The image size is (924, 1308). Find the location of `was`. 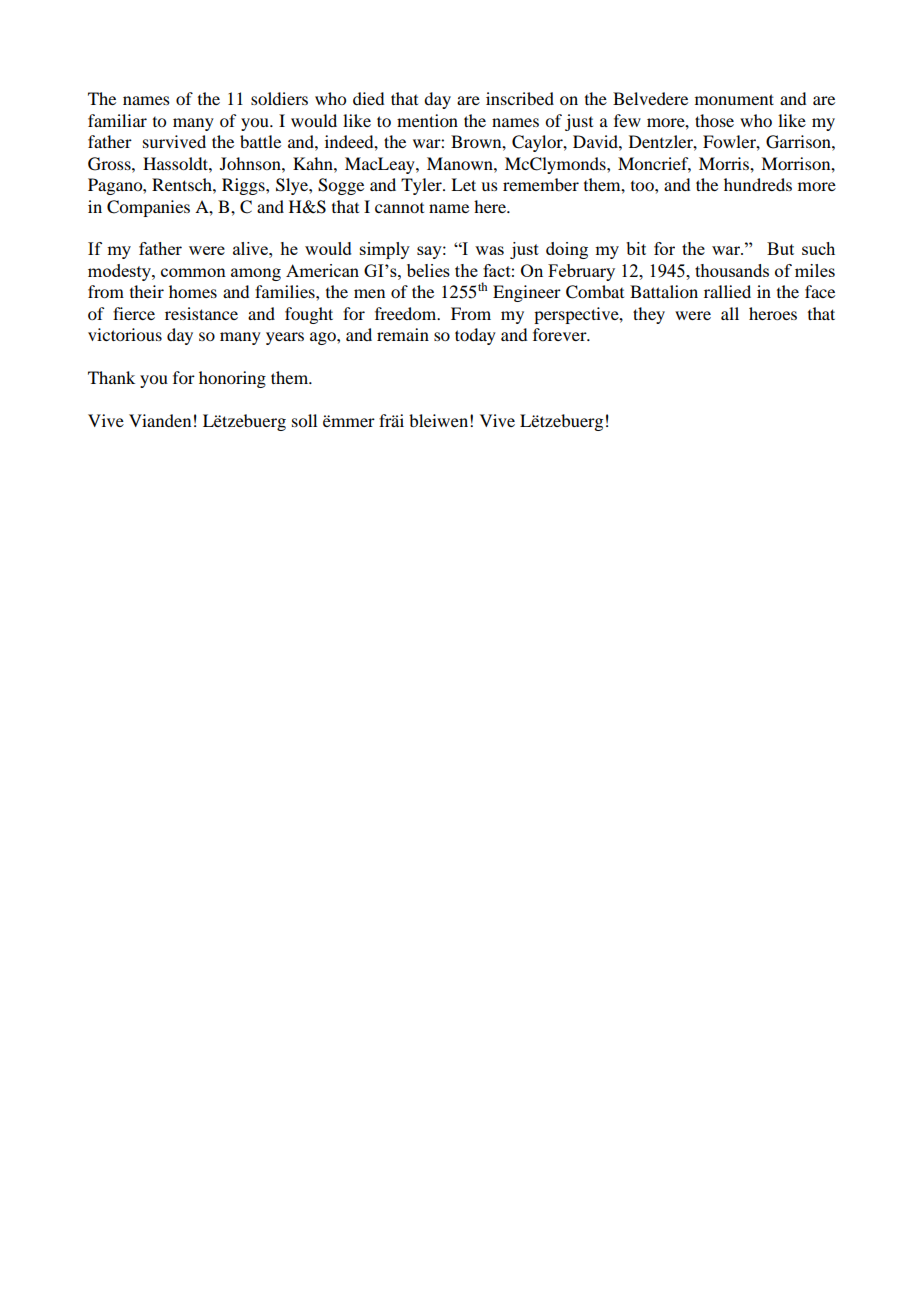

was is located at coordinates (489, 250).
